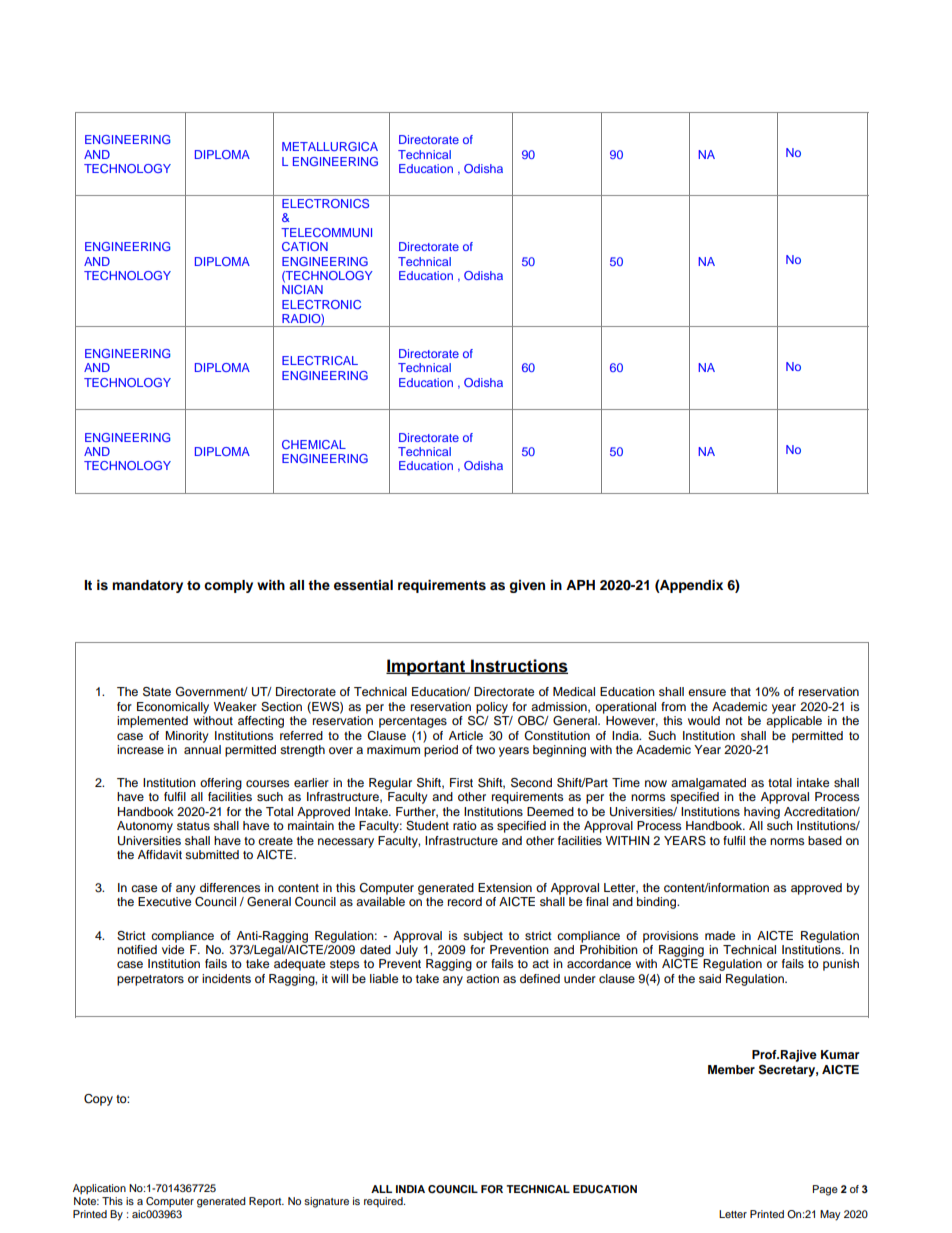 The height and width of the screenshot is (1233, 952). I want to click on said, so click(710, 978).
